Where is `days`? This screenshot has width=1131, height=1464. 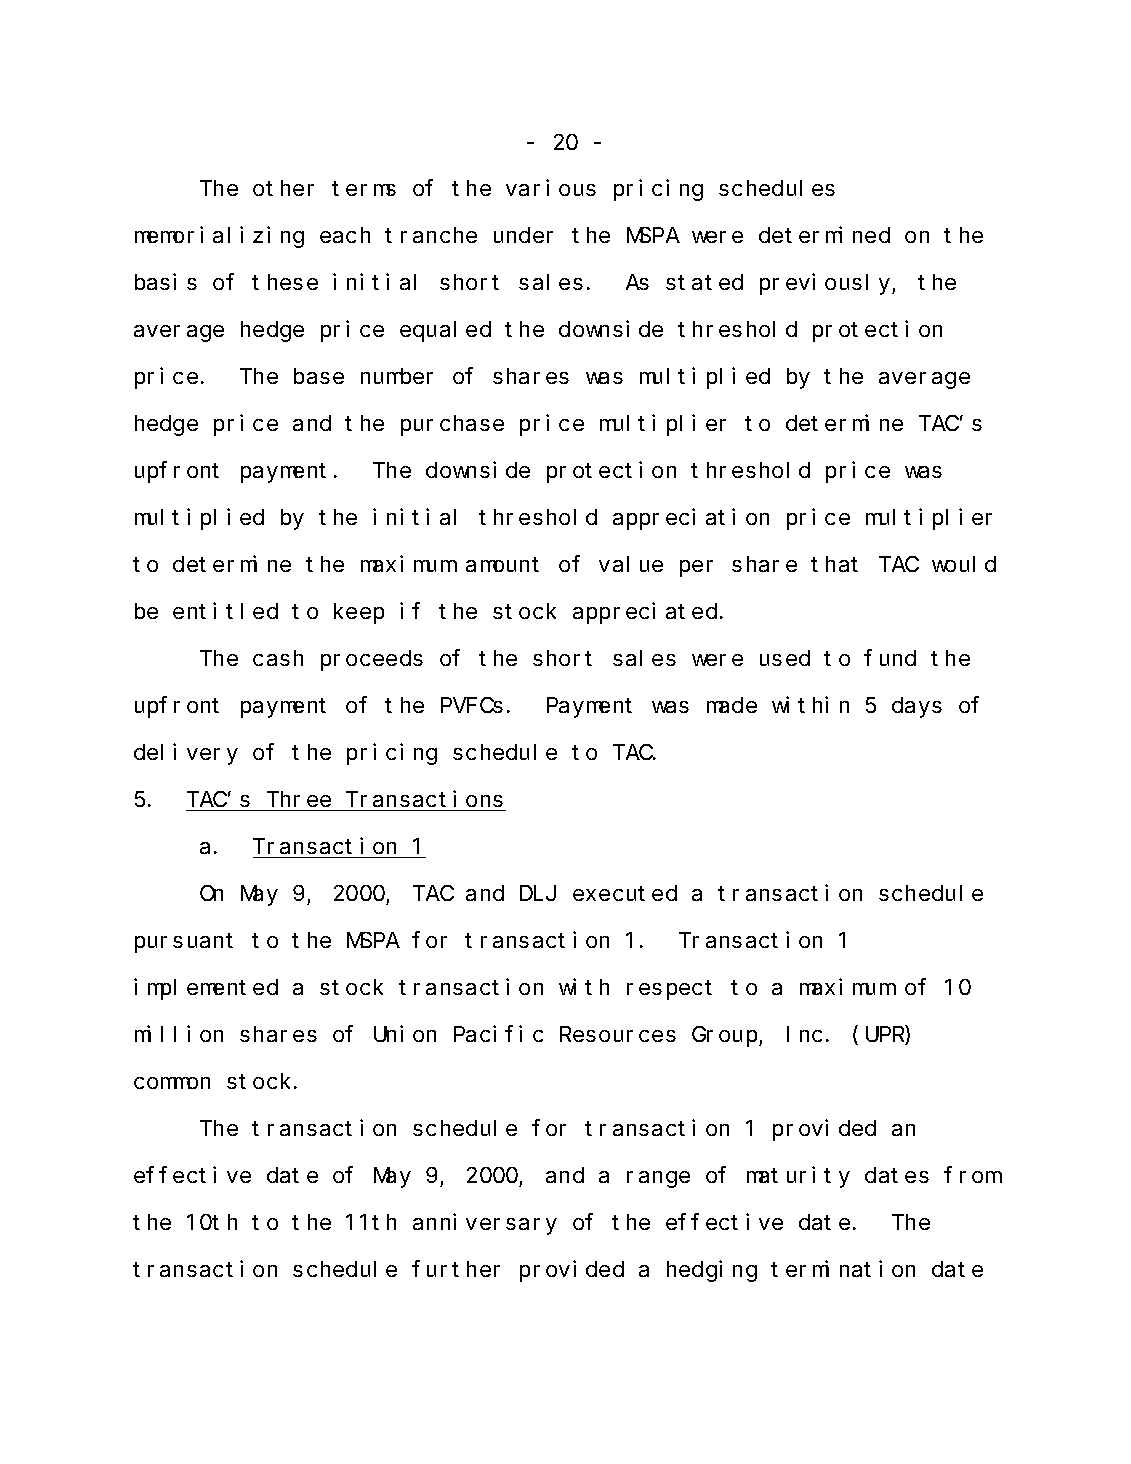
days is located at coordinates (917, 707).
